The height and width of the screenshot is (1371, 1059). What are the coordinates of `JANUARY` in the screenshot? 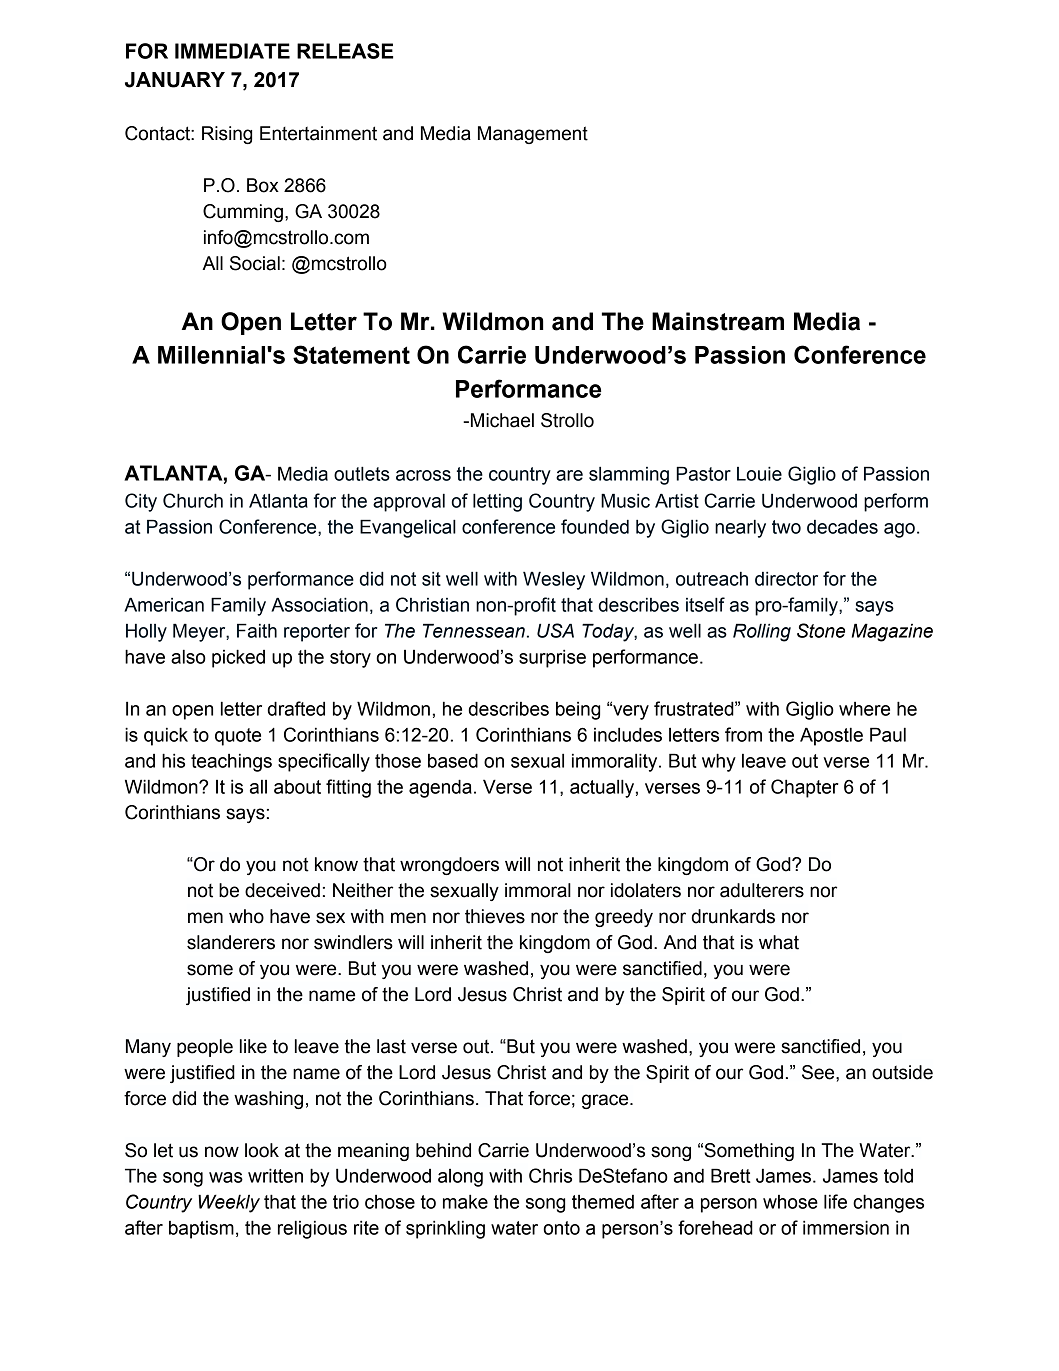 It's located at (175, 80).
